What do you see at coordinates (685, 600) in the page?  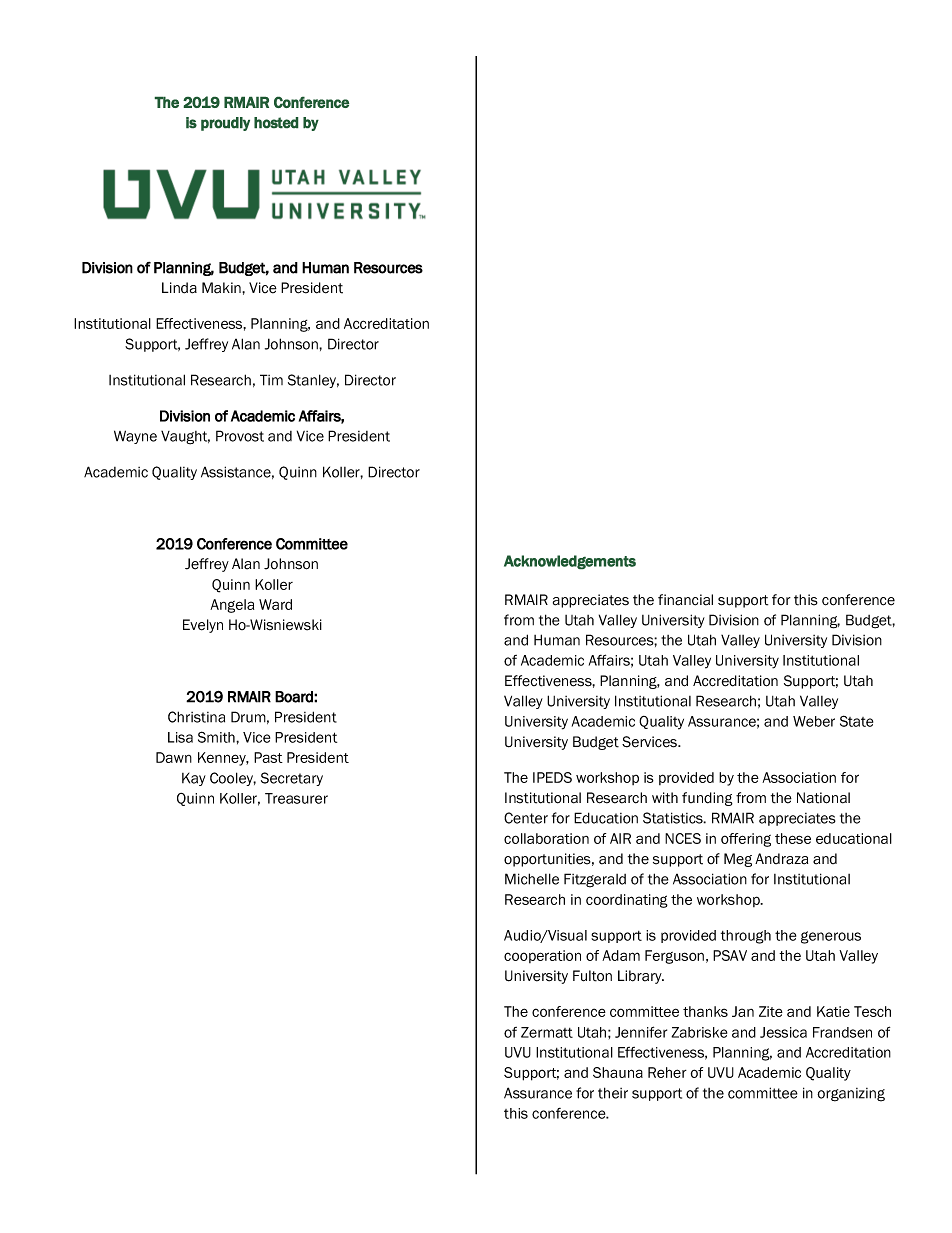 I see `financial` at bounding box center [685, 600].
